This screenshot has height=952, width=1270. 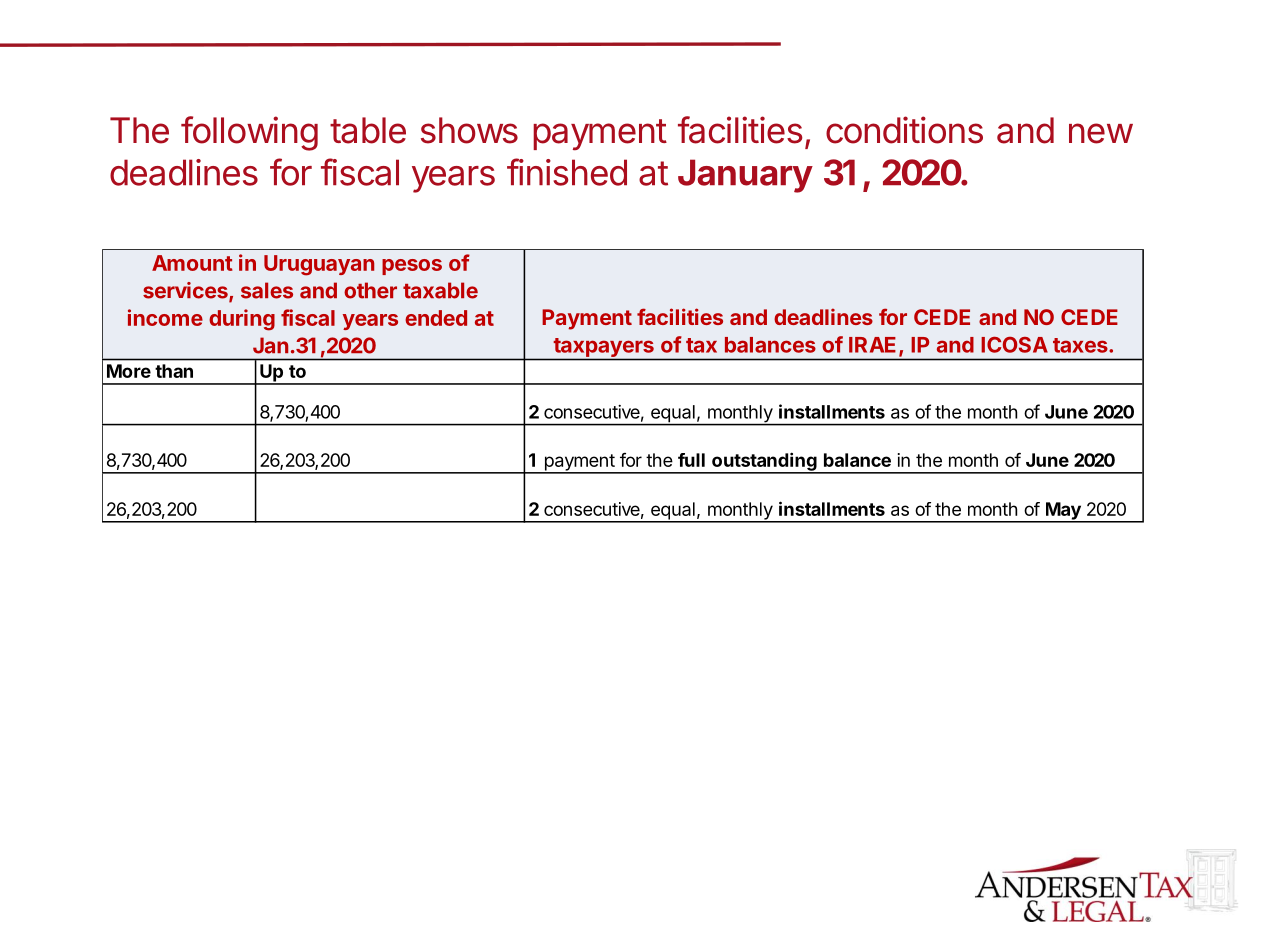 I want to click on May, so click(x=1063, y=512).
